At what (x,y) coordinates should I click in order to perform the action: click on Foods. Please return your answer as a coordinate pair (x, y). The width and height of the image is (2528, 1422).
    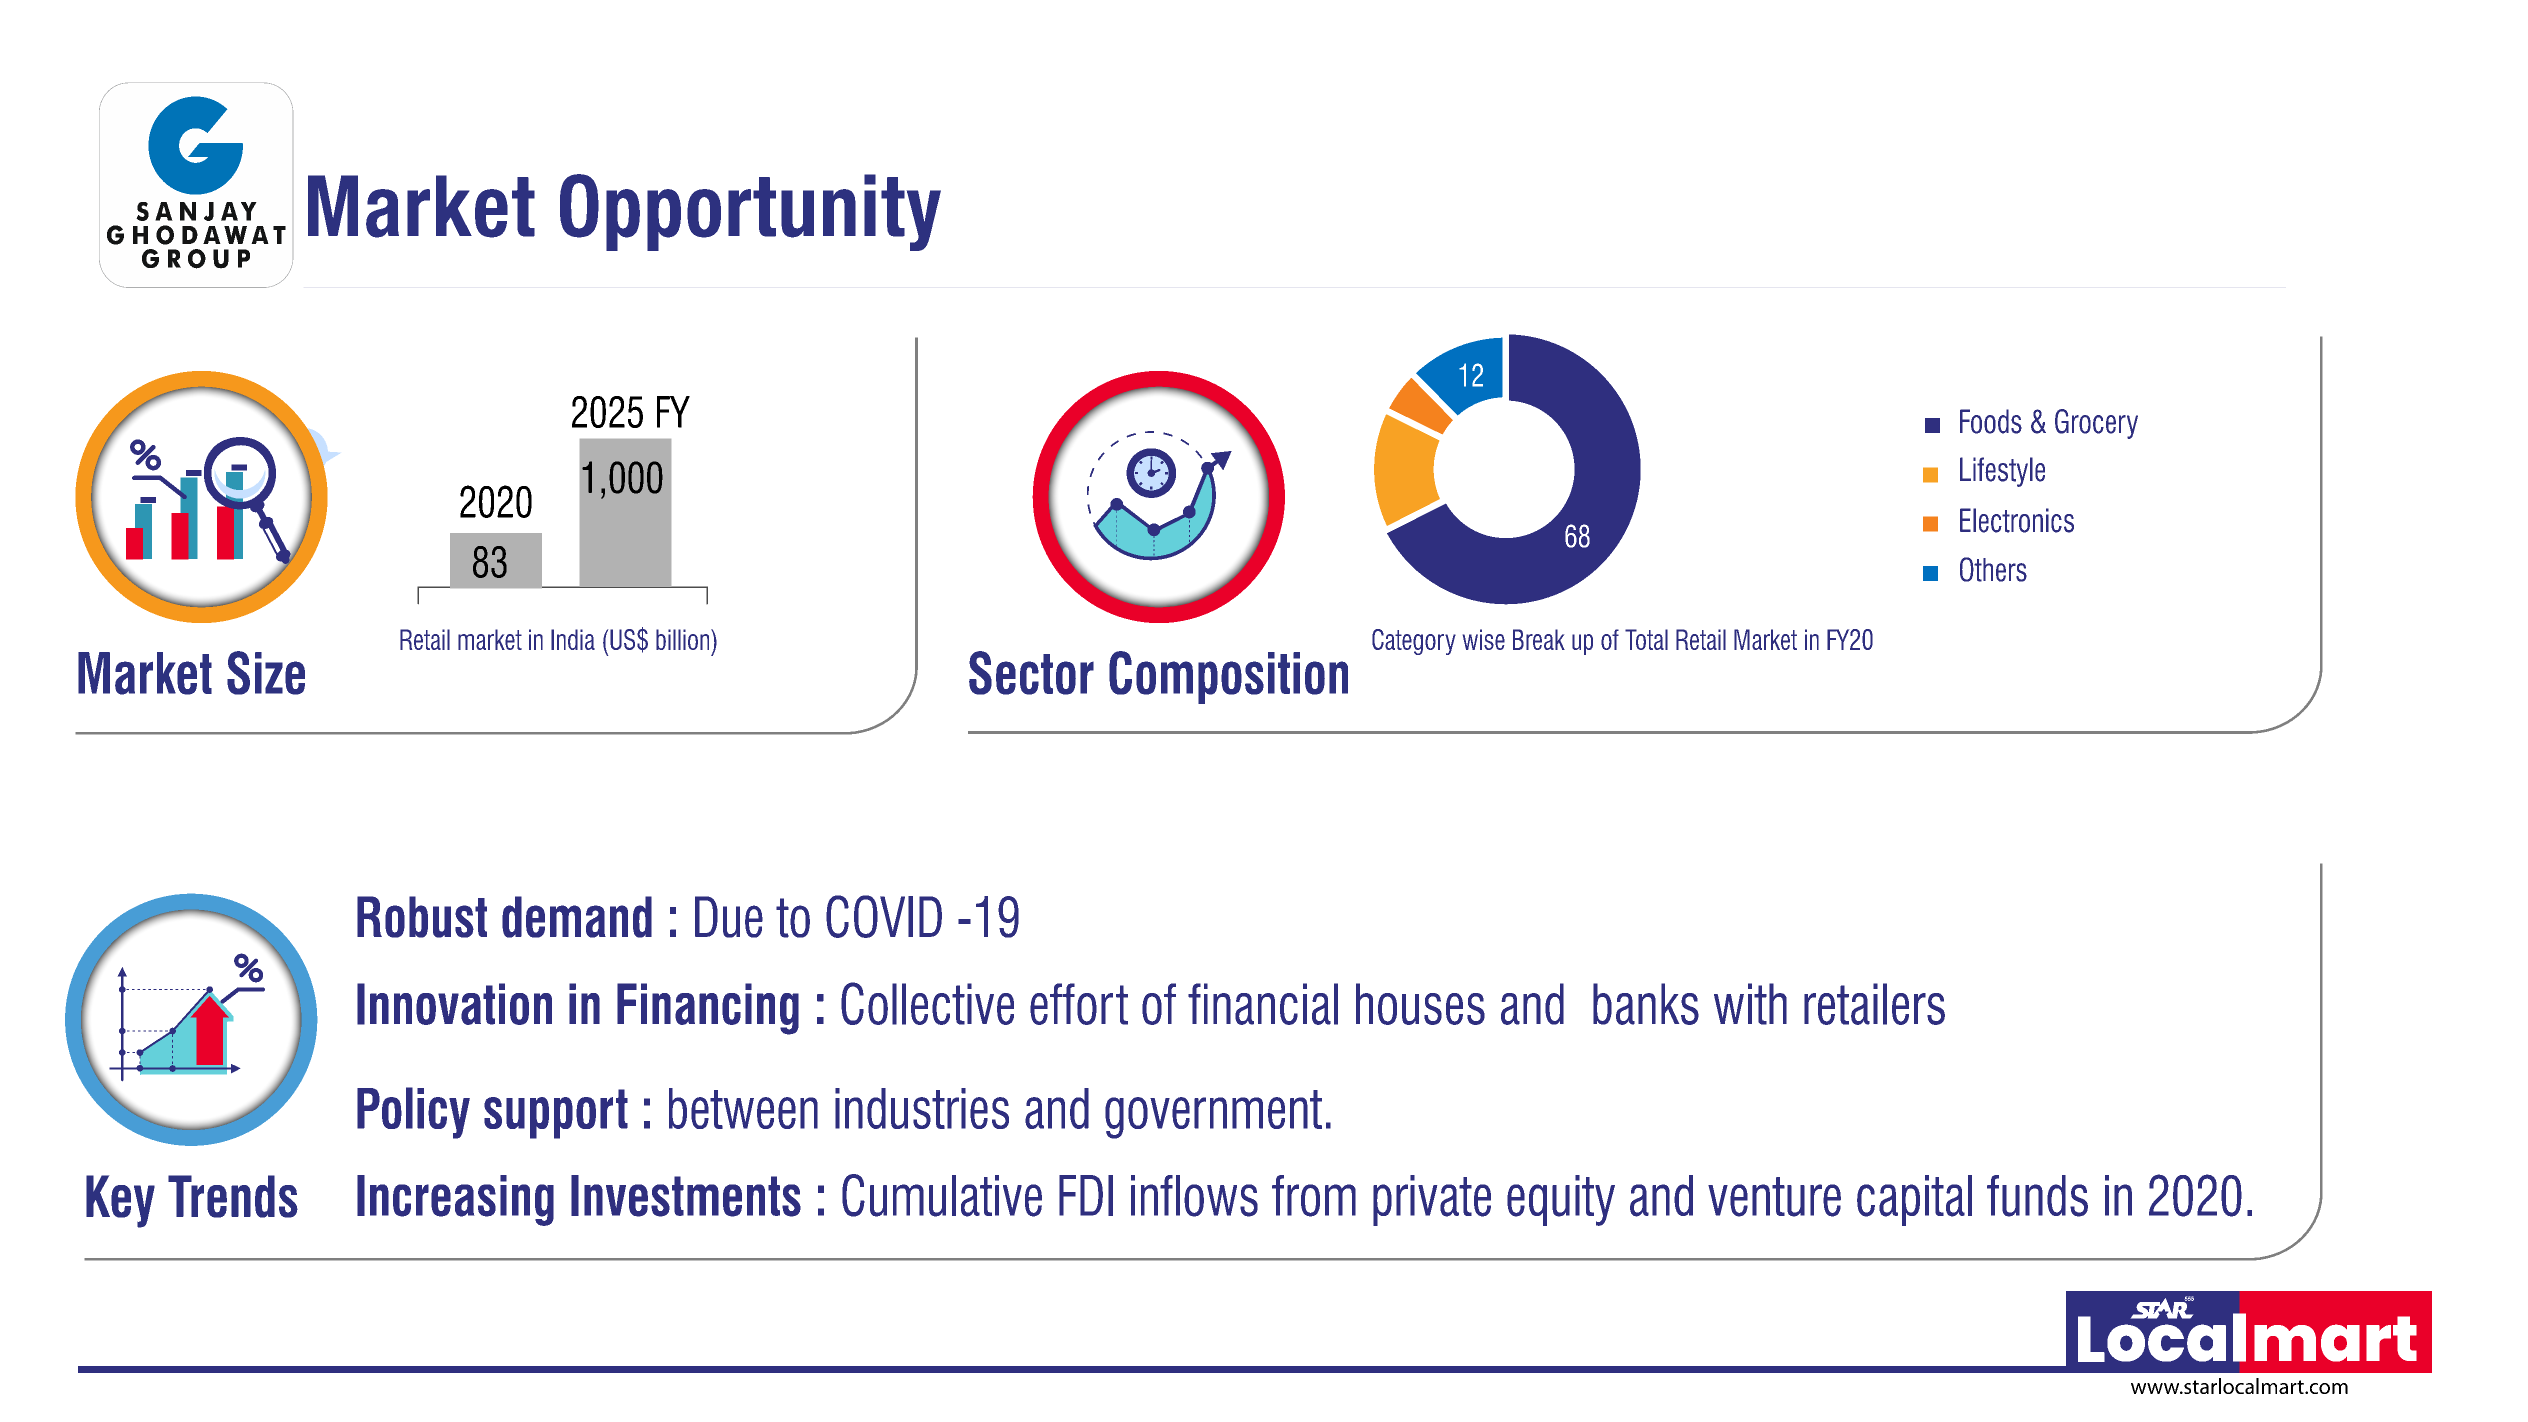
    Looking at the image, I should click on (1991, 421).
